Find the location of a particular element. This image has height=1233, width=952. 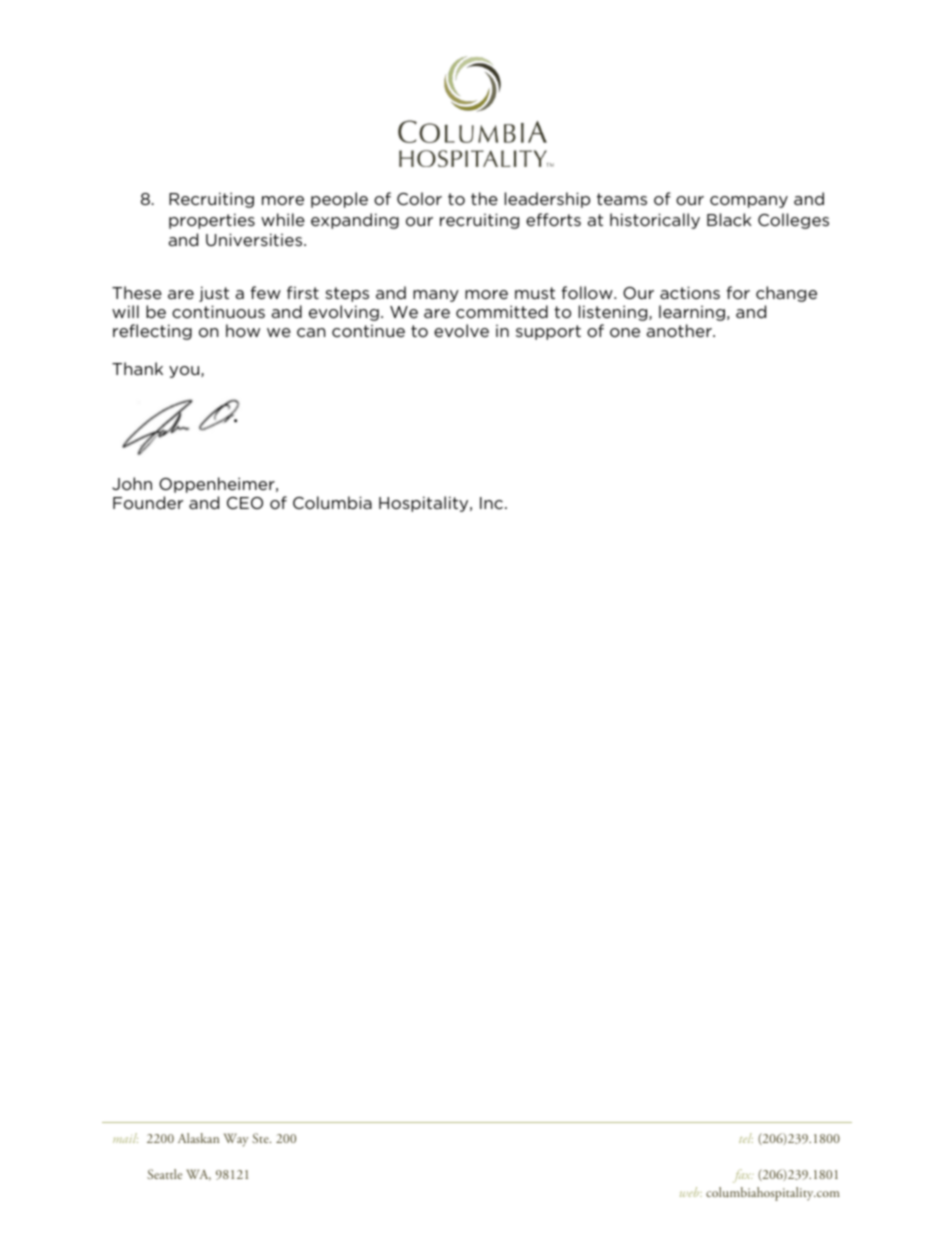

Alaskan is located at coordinates (198, 1138).
